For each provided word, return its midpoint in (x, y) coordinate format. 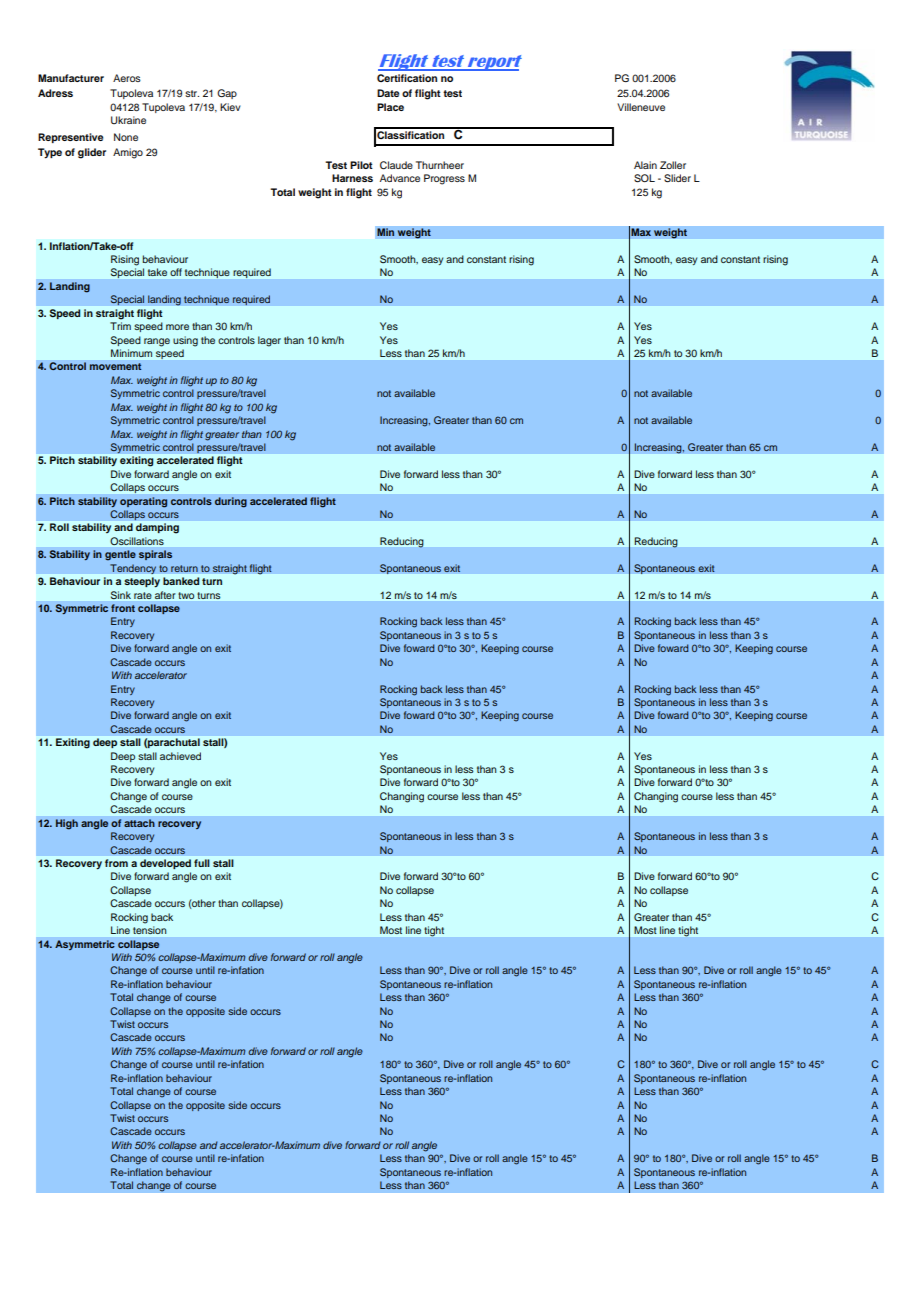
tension (149, 930)
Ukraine (128, 120)
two (186, 595)
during (231, 502)
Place (390, 107)
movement (115, 366)
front (123, 608)
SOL (644, 178)
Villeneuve (641, 107)
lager (269, 341)
